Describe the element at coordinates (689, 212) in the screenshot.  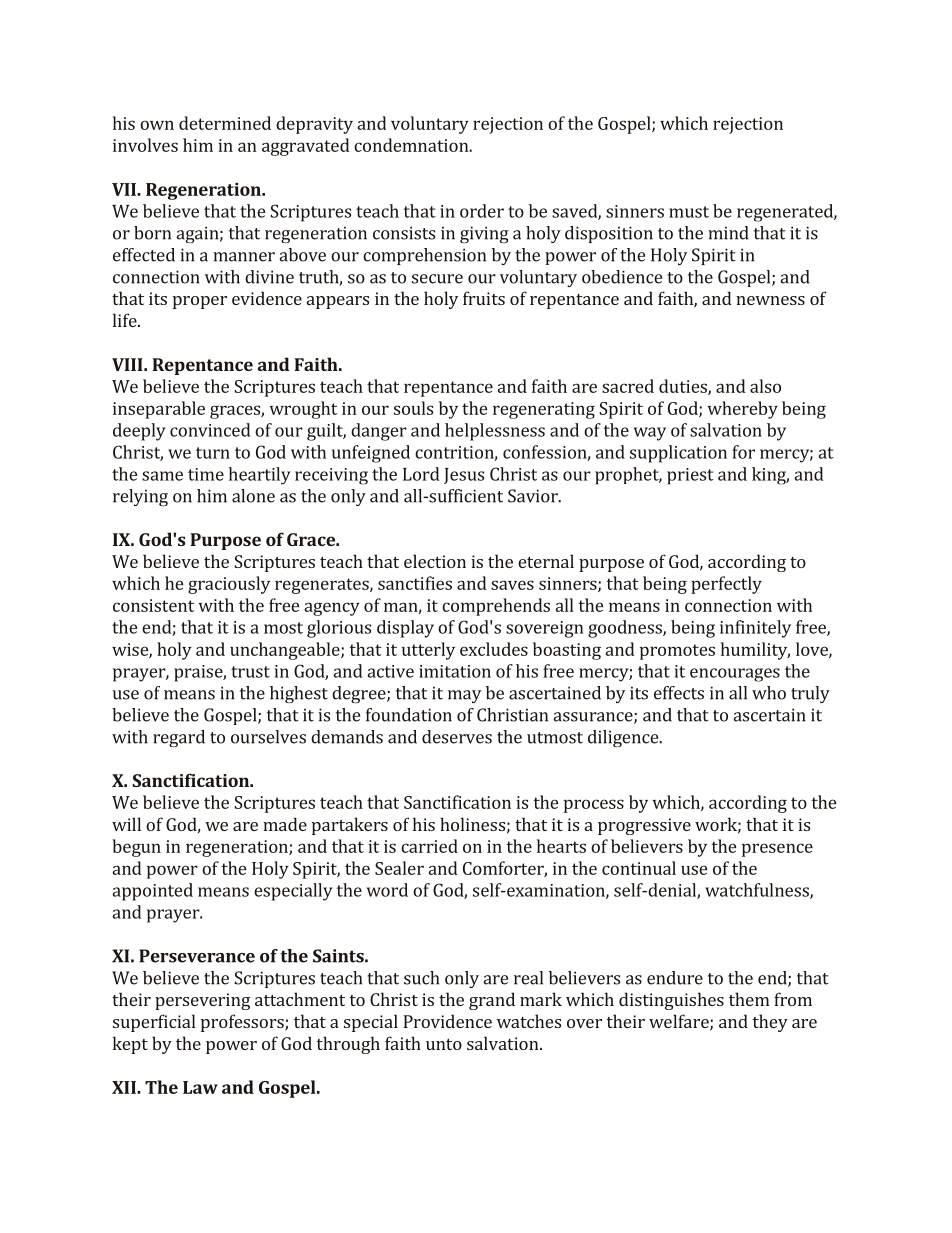
I see `must` at that location.
